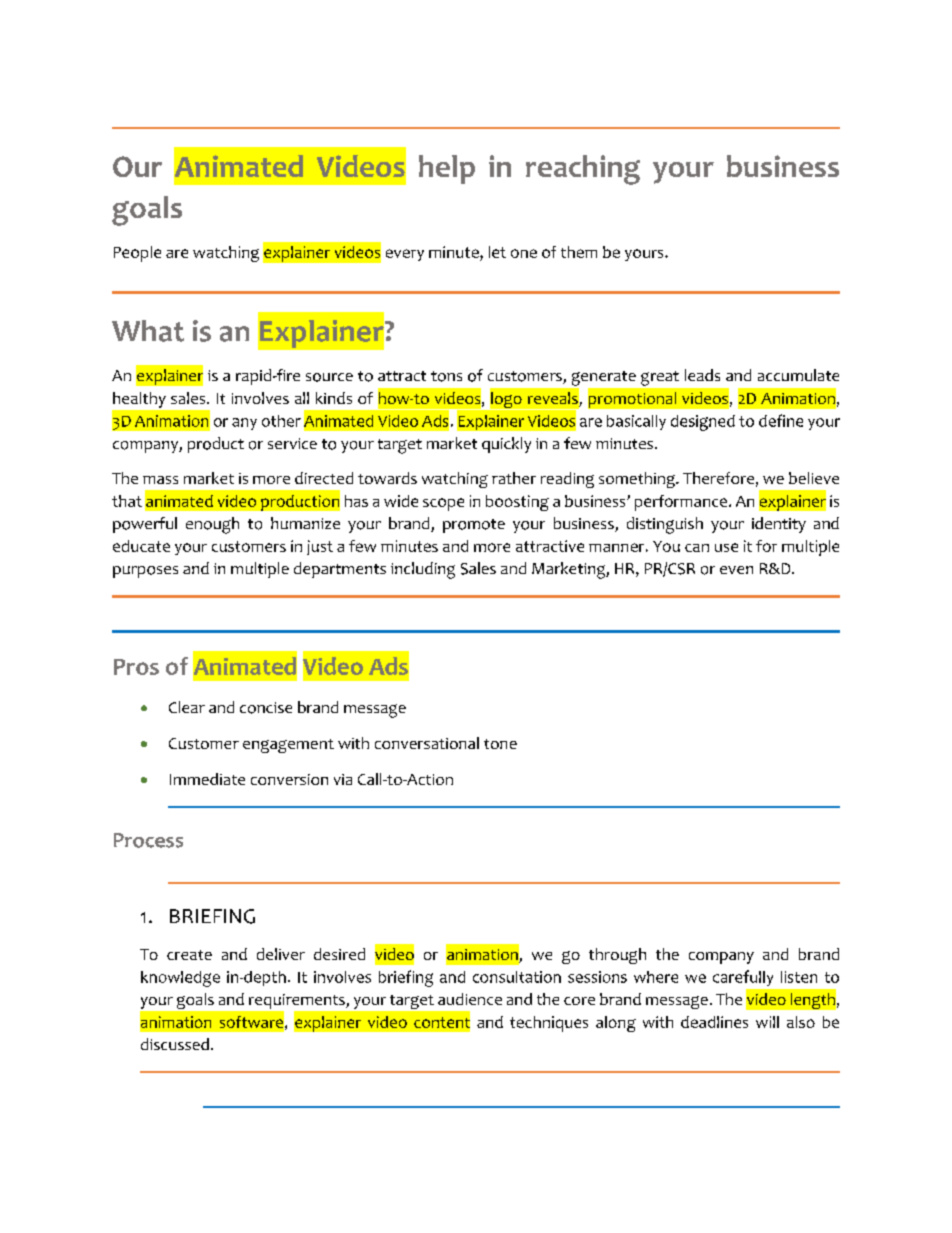 Image resolution: width=952 pixels, height=1233 pixels. Describe the element at coordinates (447, 169) in the screenshot. I see `help` at that location.
